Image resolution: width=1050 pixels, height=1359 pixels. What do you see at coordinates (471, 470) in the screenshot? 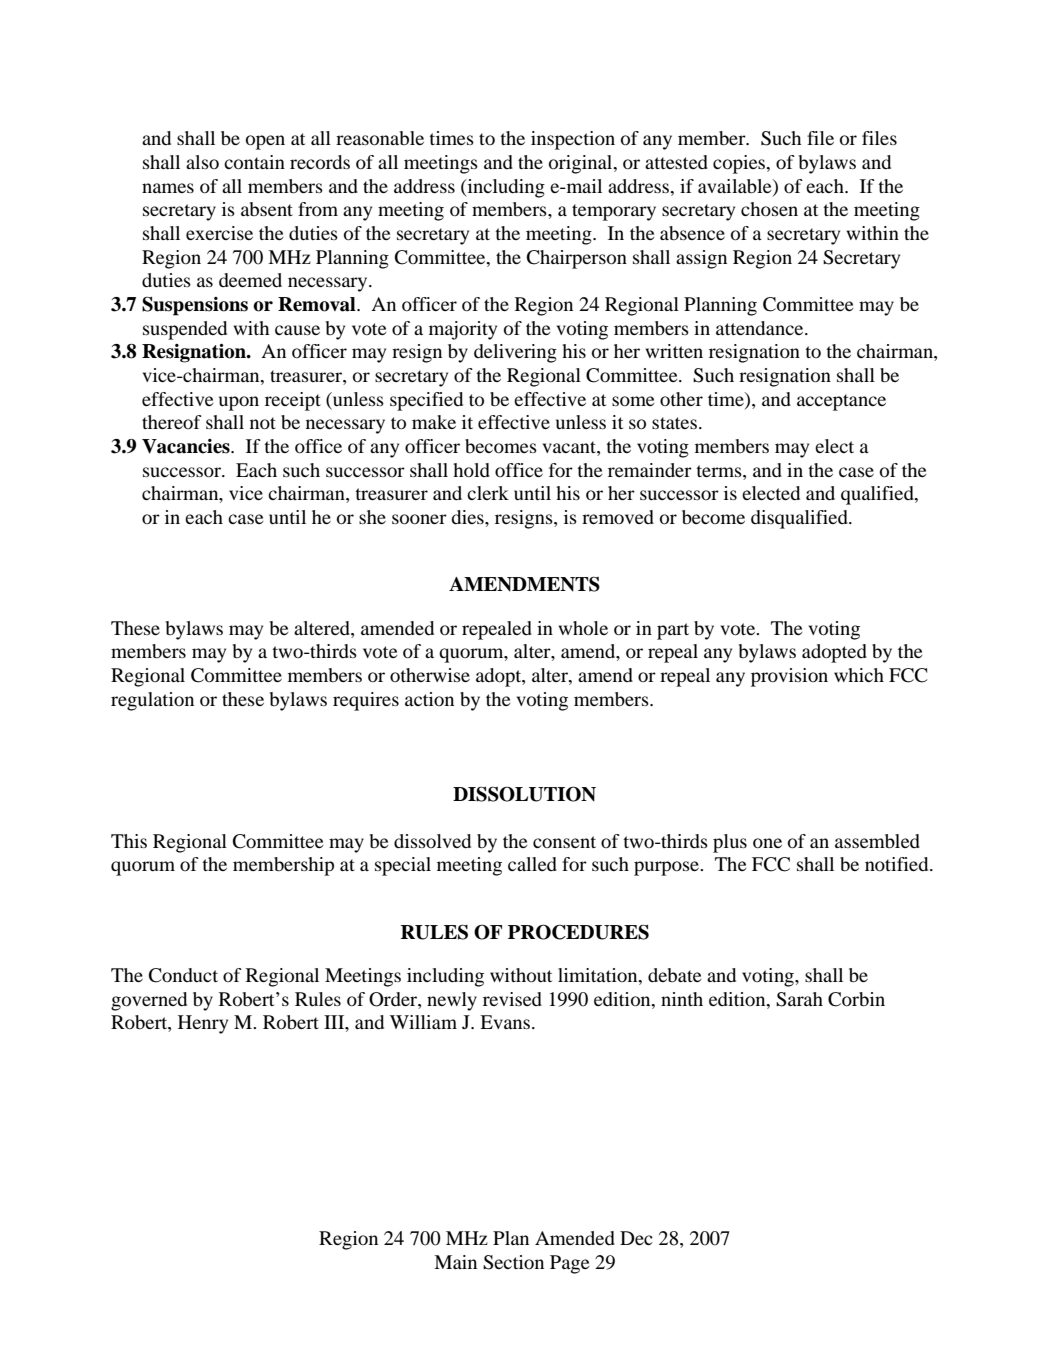
I see `hold` at bounding box center [471, 470].
